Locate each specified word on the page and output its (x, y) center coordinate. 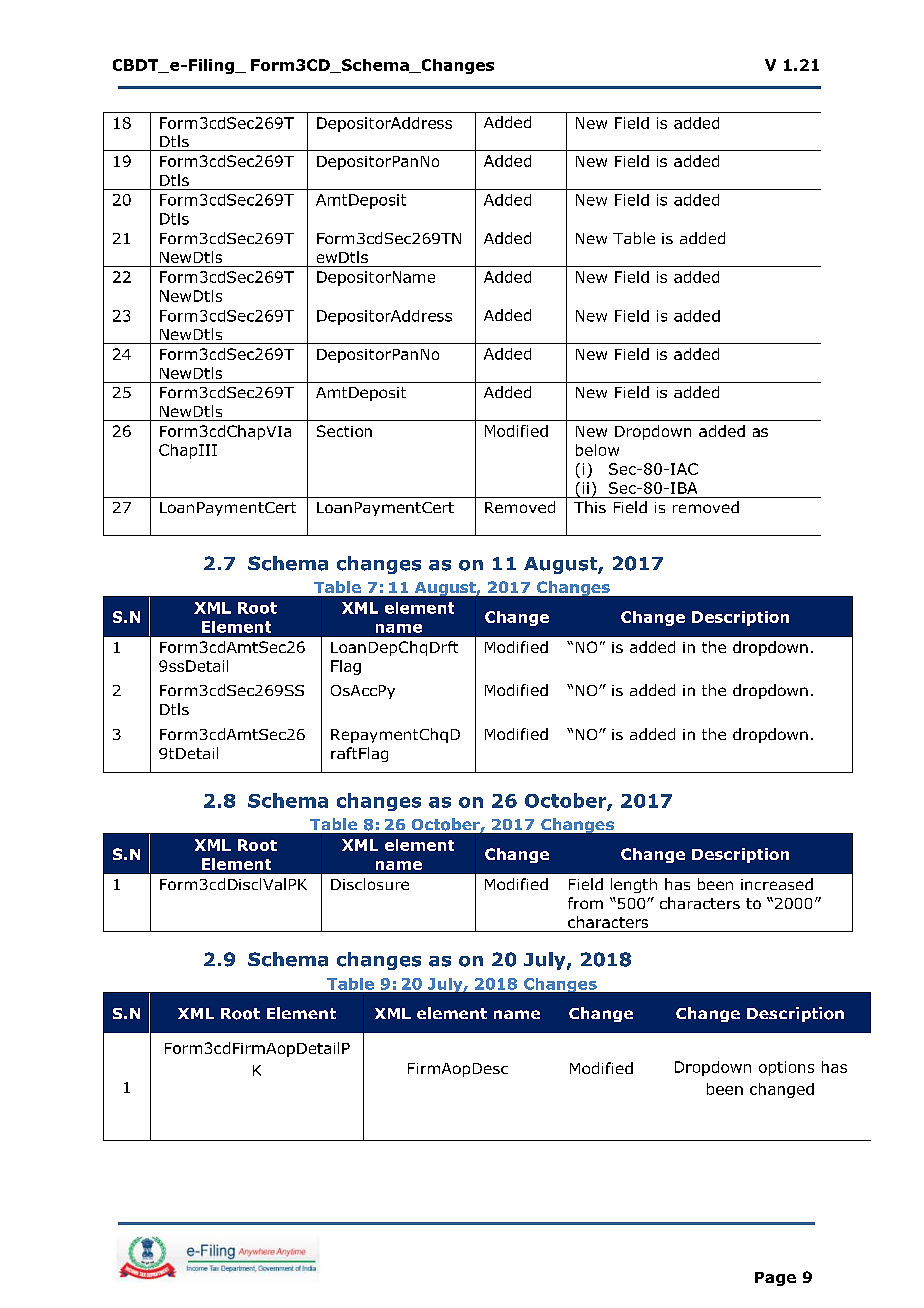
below (597, 450)
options (786, 1068)
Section (344, 431)
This (590, 507)
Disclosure (370, 884)
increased (777, 884)
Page (775, 1279)
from (585, 903)
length (634, 885)
